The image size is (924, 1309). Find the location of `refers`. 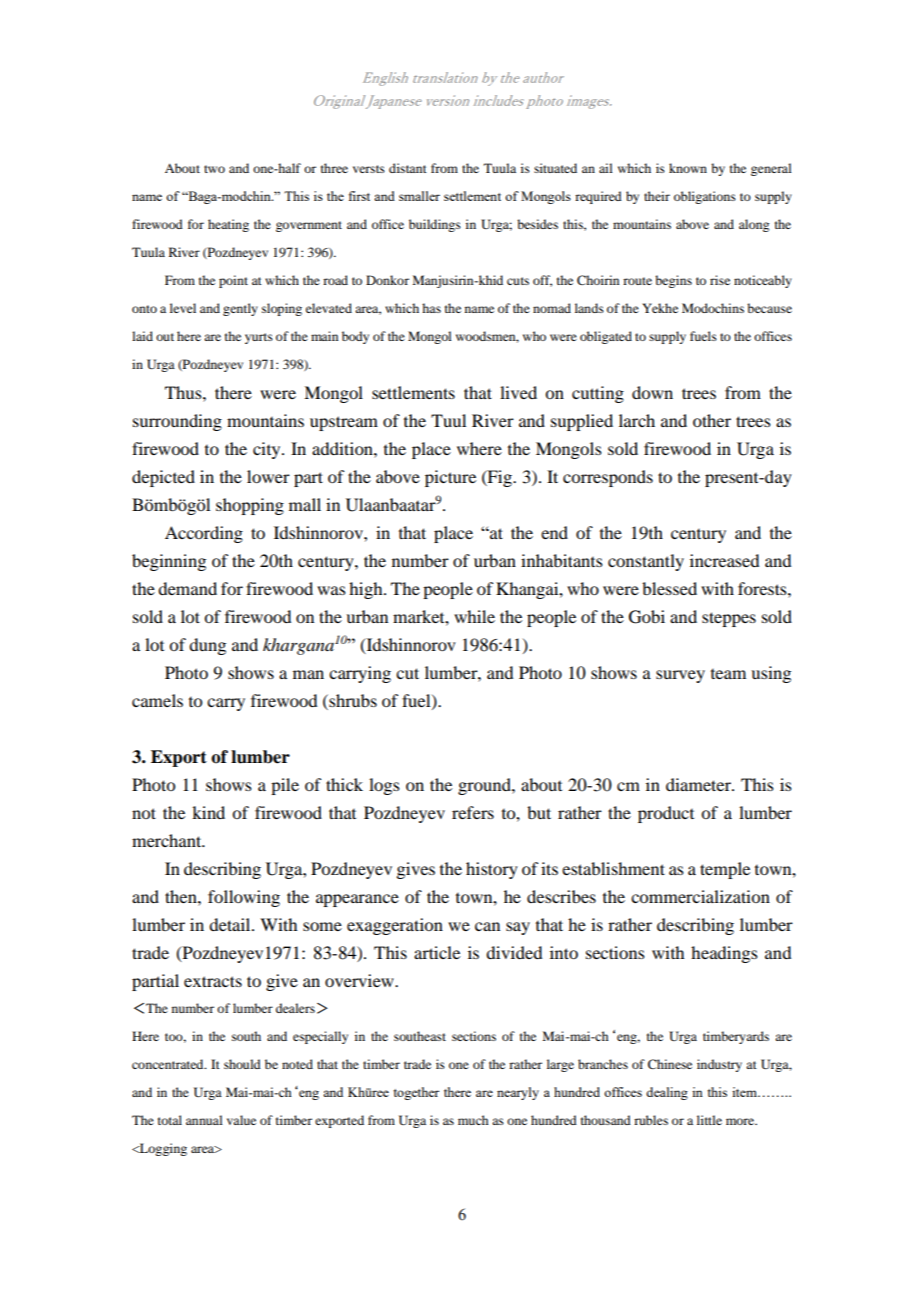

refers is located at coordinates (473, 812).
